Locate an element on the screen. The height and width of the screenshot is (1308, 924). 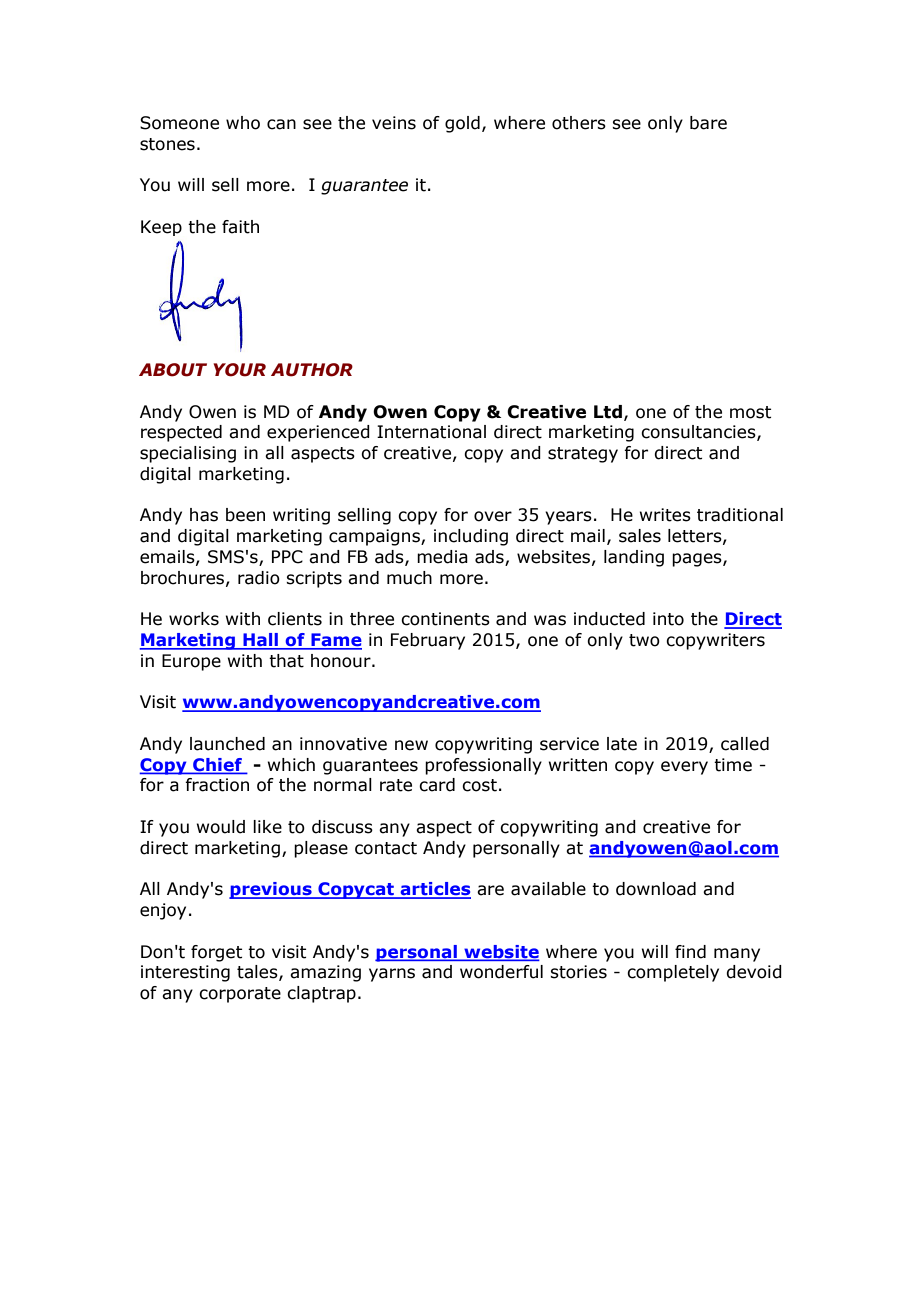
forget is located at coordinates (216, 953).
